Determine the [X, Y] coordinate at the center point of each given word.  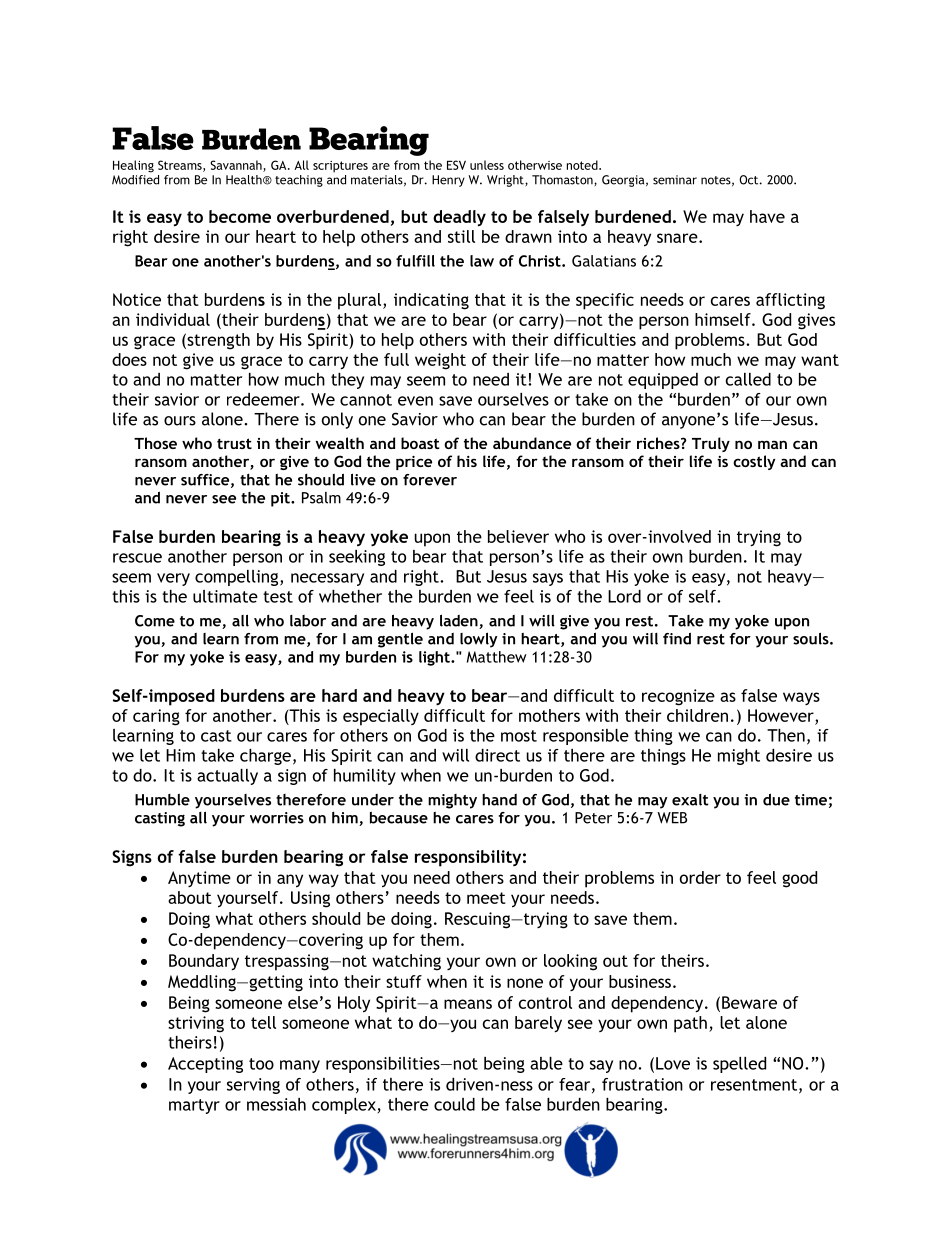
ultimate [225, 596]
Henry [448, 181]
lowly [479, 640]
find [677, 638]
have [767, 216]
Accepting [205, 1065]
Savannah [237, 166]
